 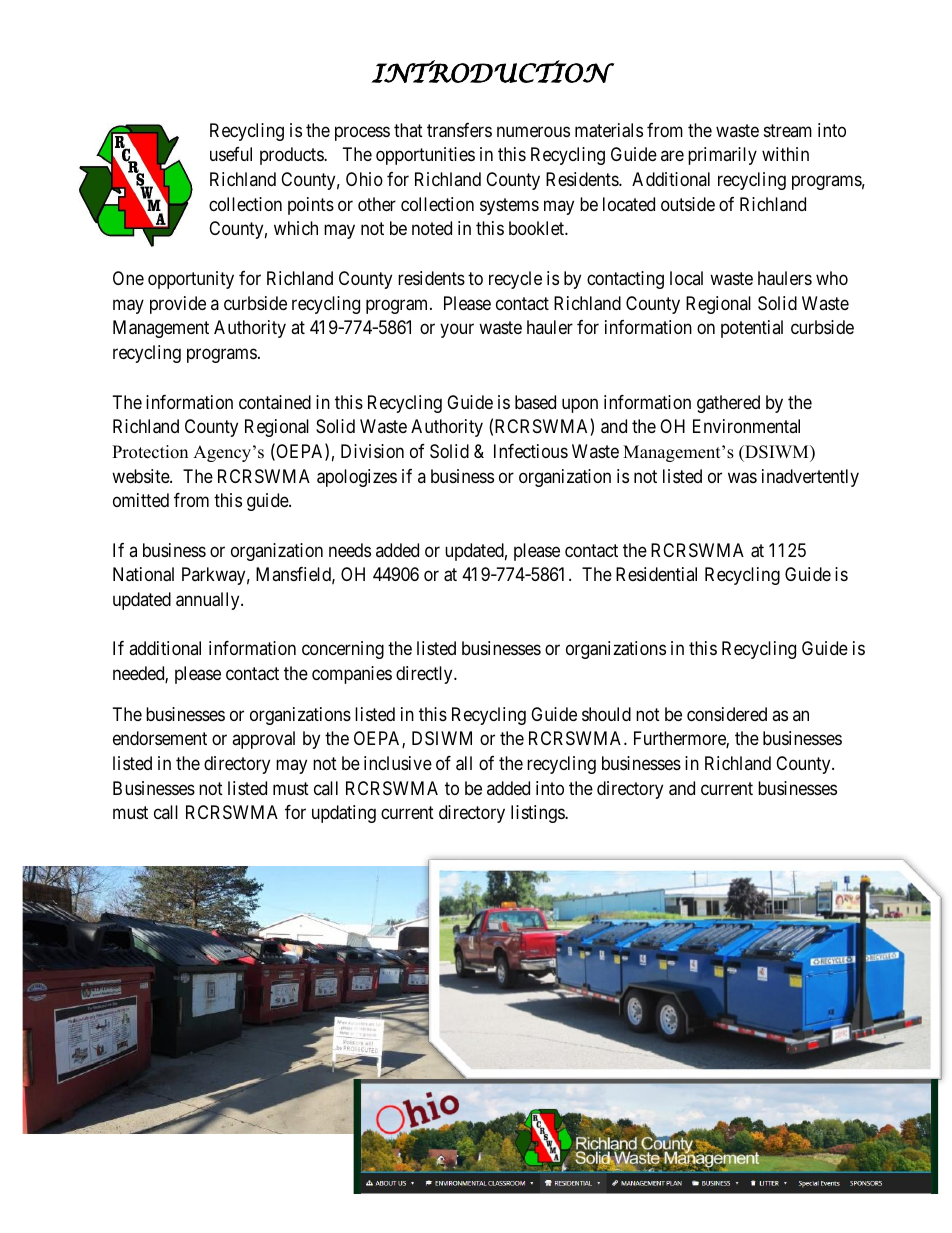 What do you see at coordinates (531, 451) in the image?
I see `Infectious` at bounding box center [531, 451].
